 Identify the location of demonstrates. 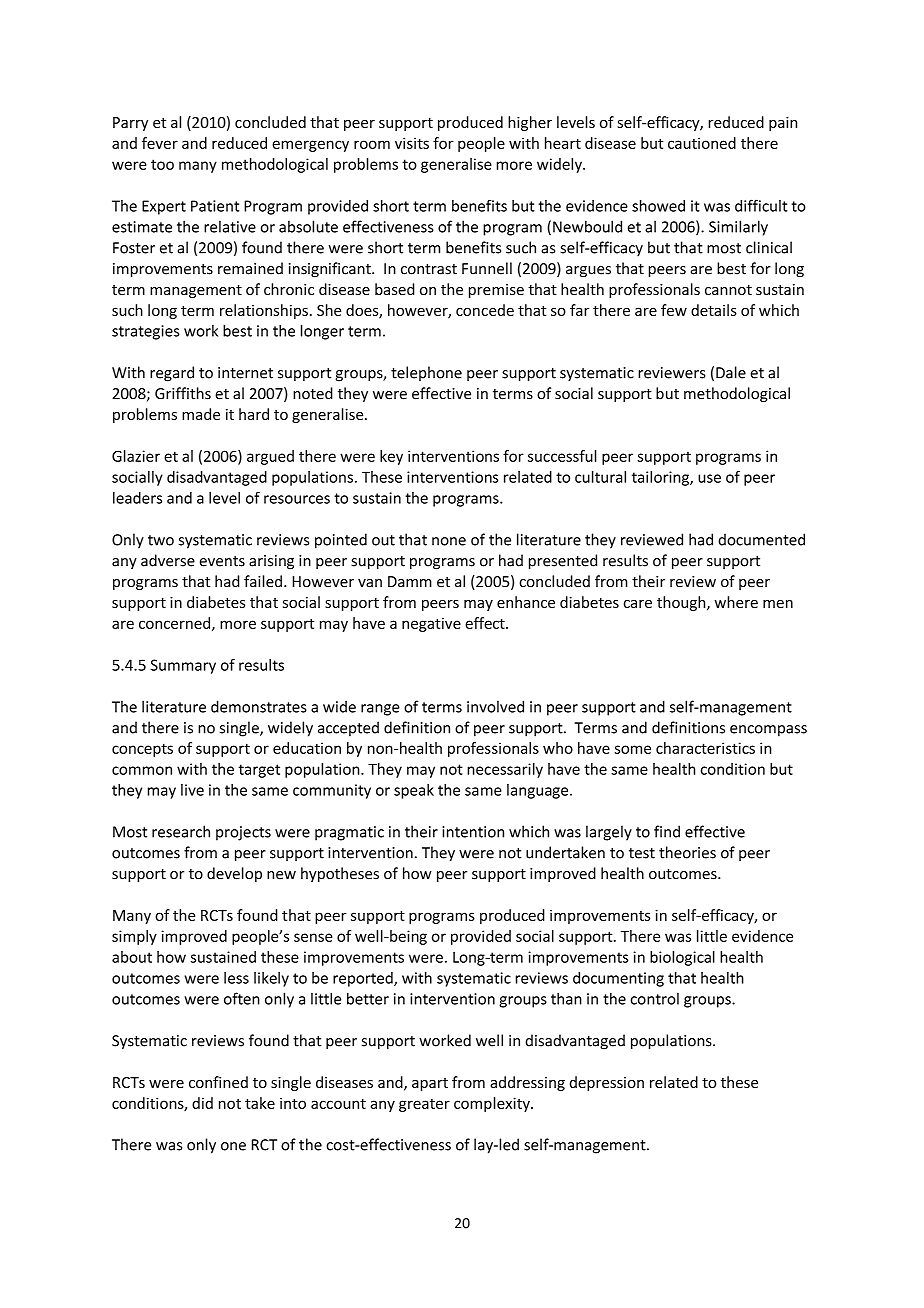
(259, 706).
